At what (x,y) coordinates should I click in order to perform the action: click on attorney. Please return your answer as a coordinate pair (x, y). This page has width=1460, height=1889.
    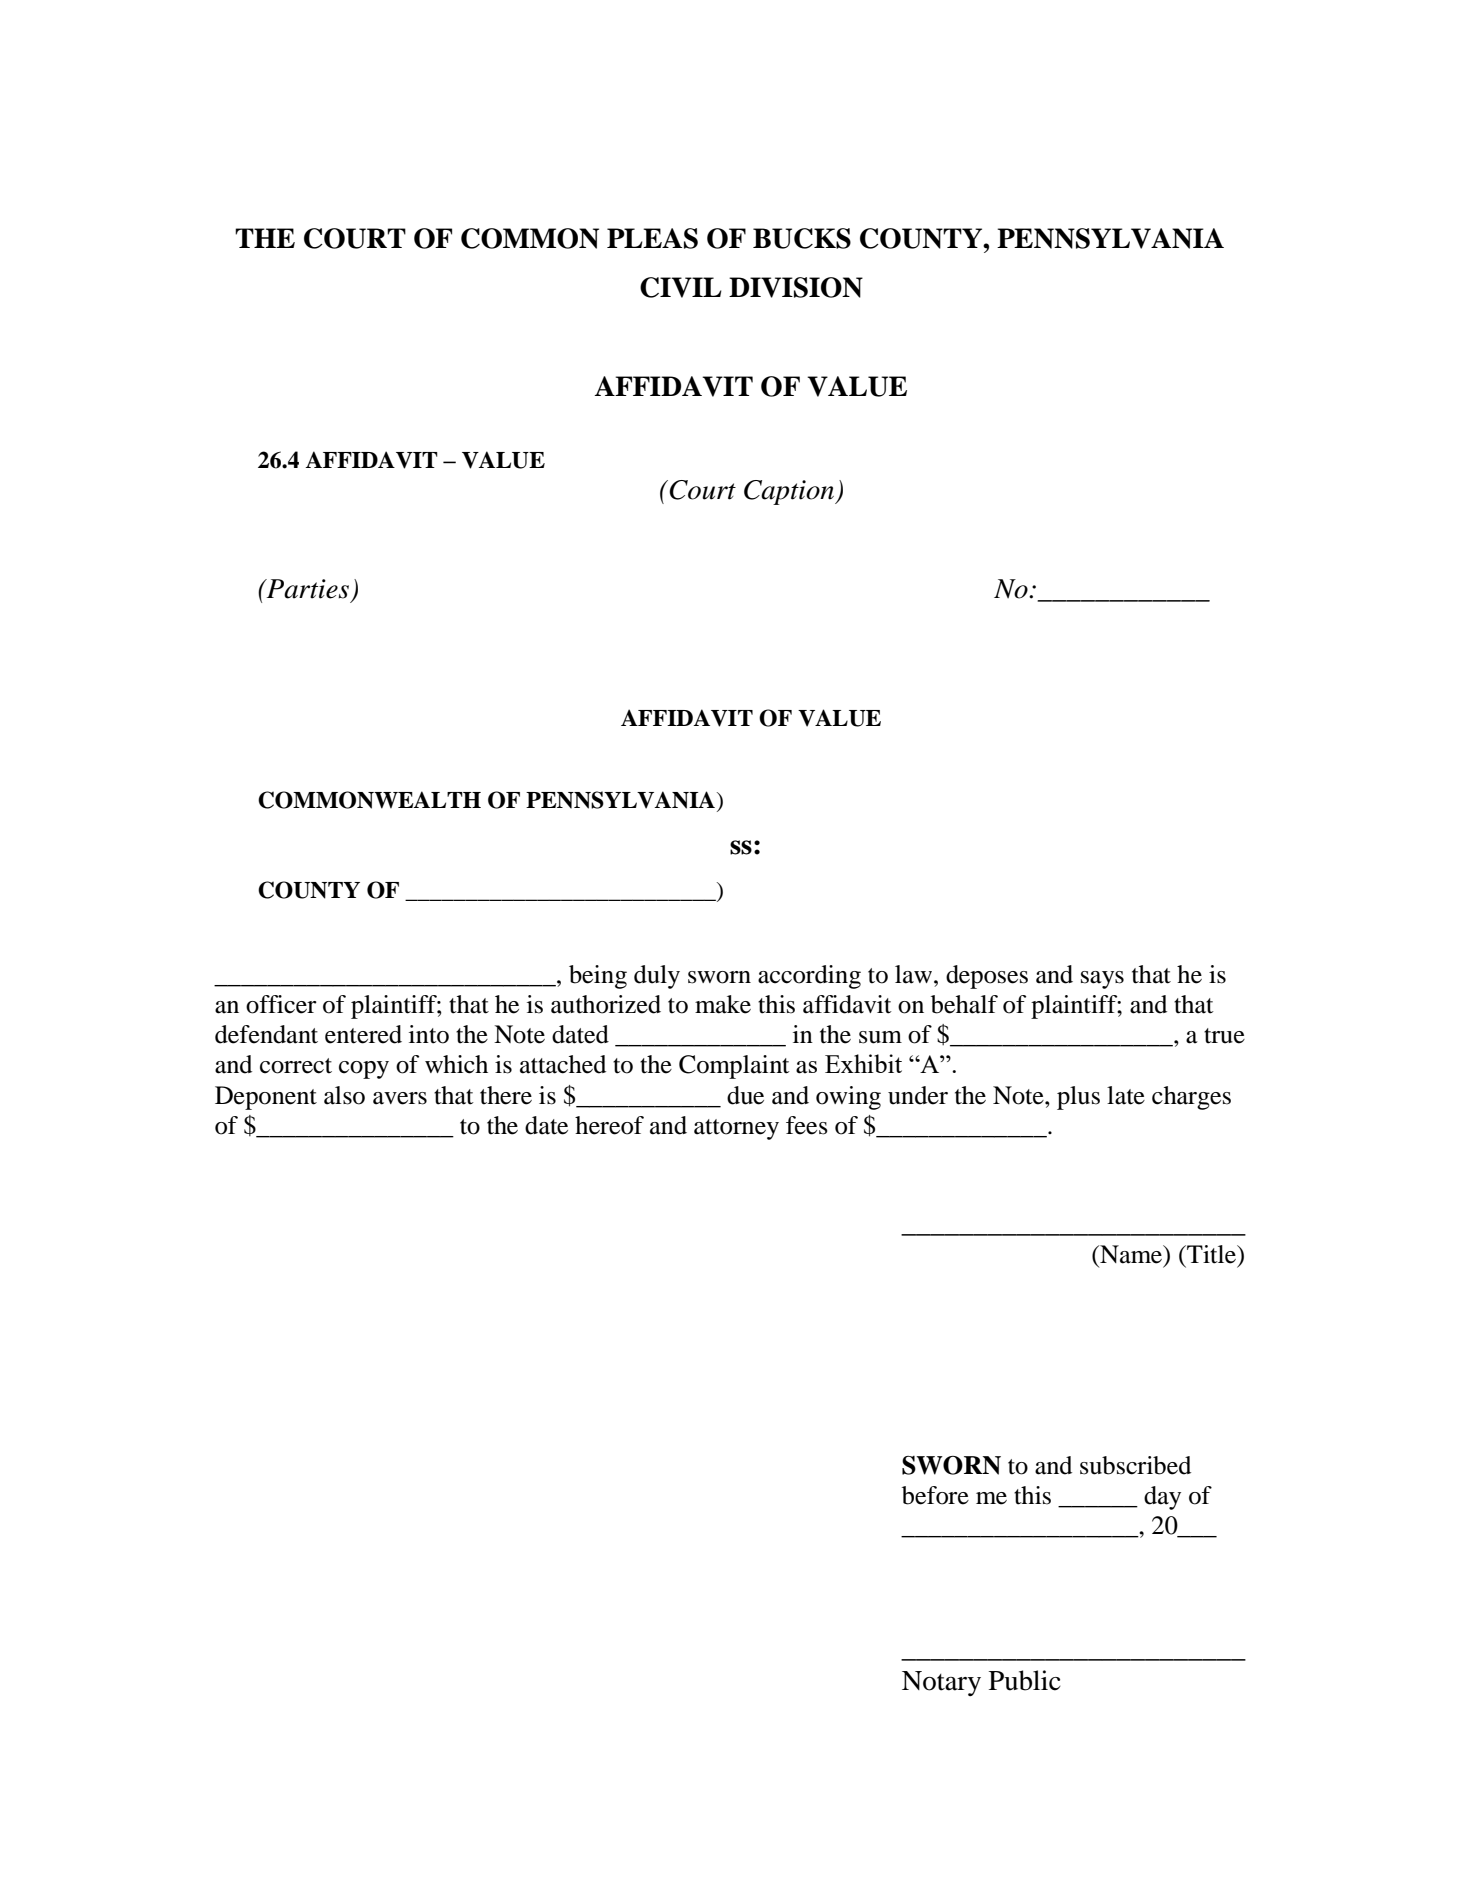
    Looking at the image, I should click on (736, 1129).
